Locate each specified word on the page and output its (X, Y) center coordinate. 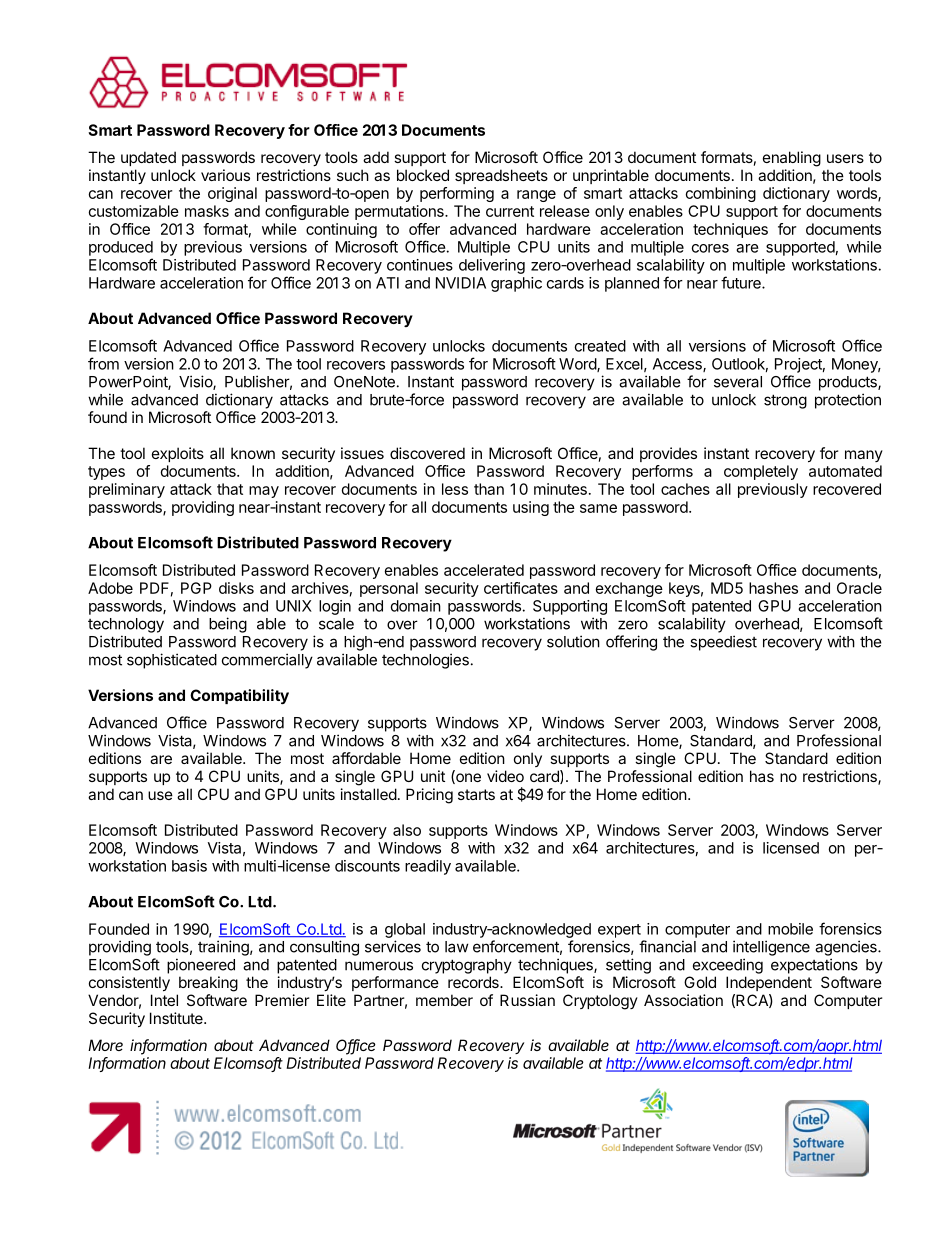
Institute (177, 1018)
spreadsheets (501, 176)
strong (785, 401)
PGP (196, 588)
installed (369, 794)
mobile (790, 929)
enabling (792, 159)
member (444, 1000)
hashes (773, 588)
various (225, 175)
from (103, 363)
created (600, 346)
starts (476, 794)
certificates (521, 588)
